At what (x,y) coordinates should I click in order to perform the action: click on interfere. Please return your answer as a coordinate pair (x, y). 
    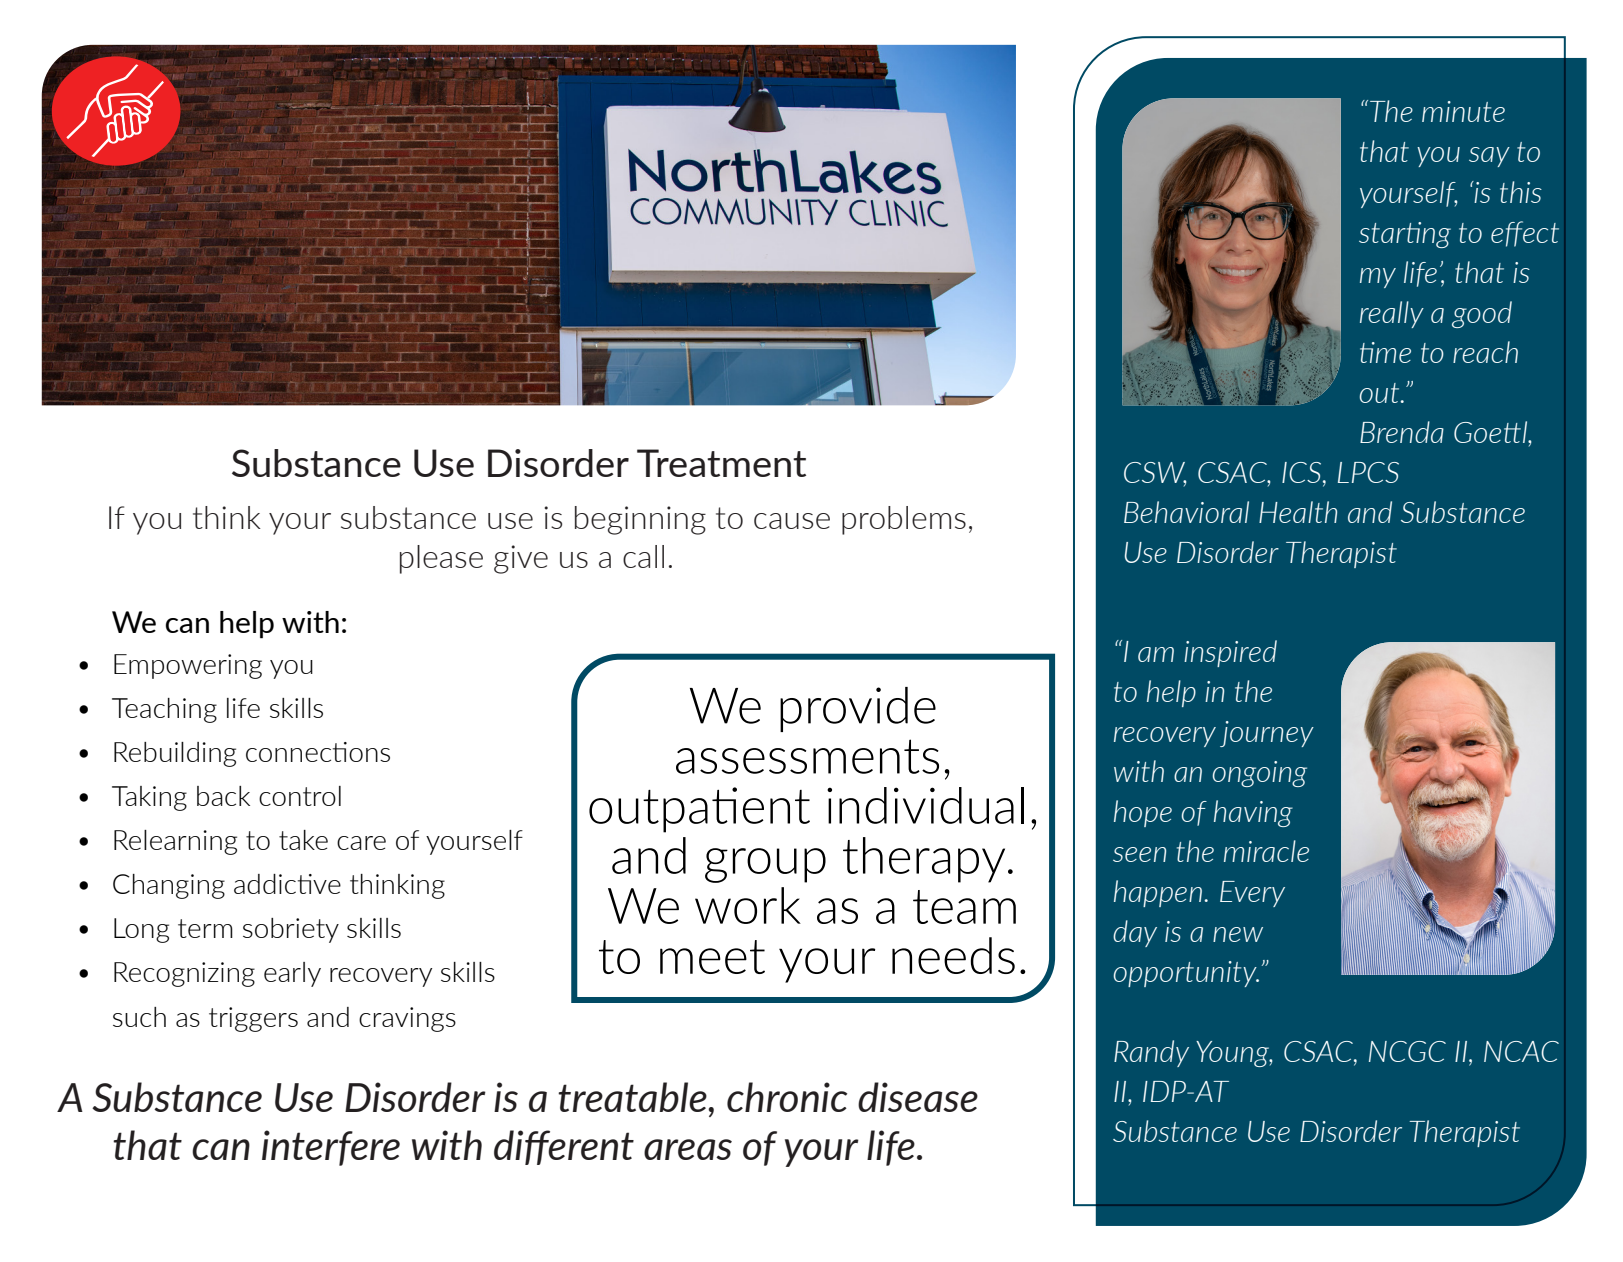
    Looking at the image, I should click on (331, 1148).
